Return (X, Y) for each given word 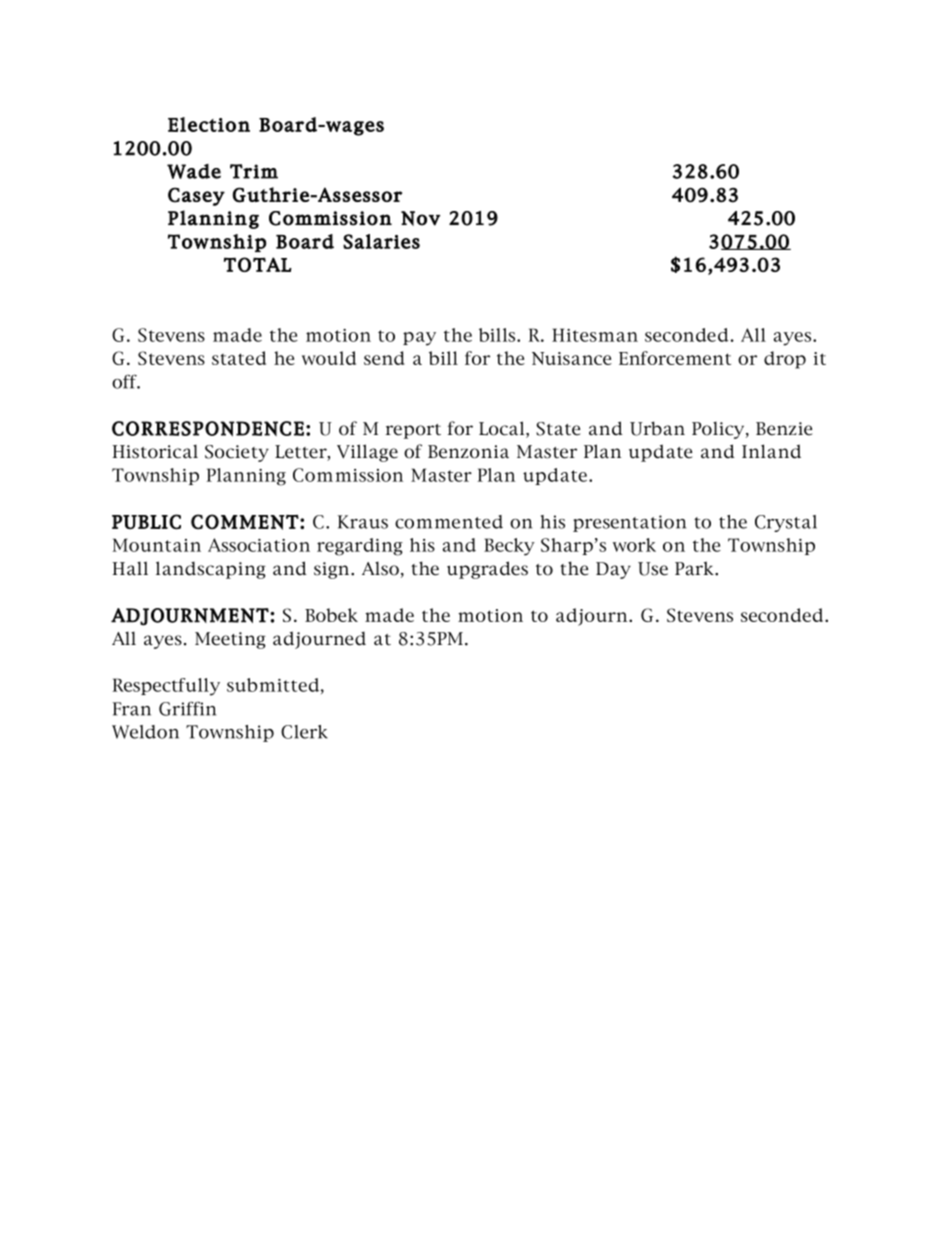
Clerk (304, 732)
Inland (771, 451)
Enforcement (675, 358)
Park (695, 568)
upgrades (487, 570)
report (413, 431)
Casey (196, 196)
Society (237, 453)
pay (419, 339)
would (329, 358)
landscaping (211, 570)
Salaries (381, 241)
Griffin (187, 708)
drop (785, 360)
